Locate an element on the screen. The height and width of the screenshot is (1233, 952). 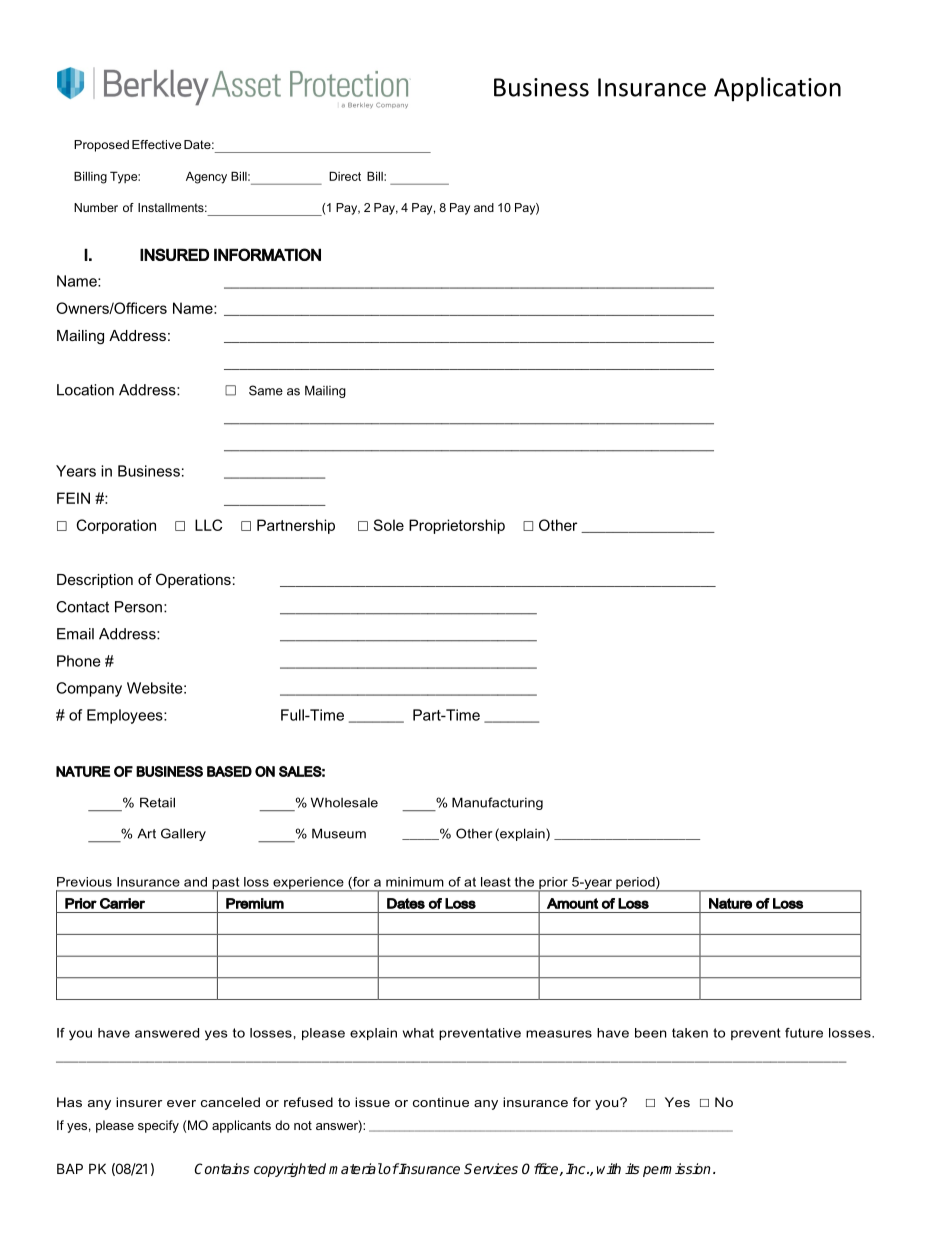
Effective is located at coordinates (156, 144).
